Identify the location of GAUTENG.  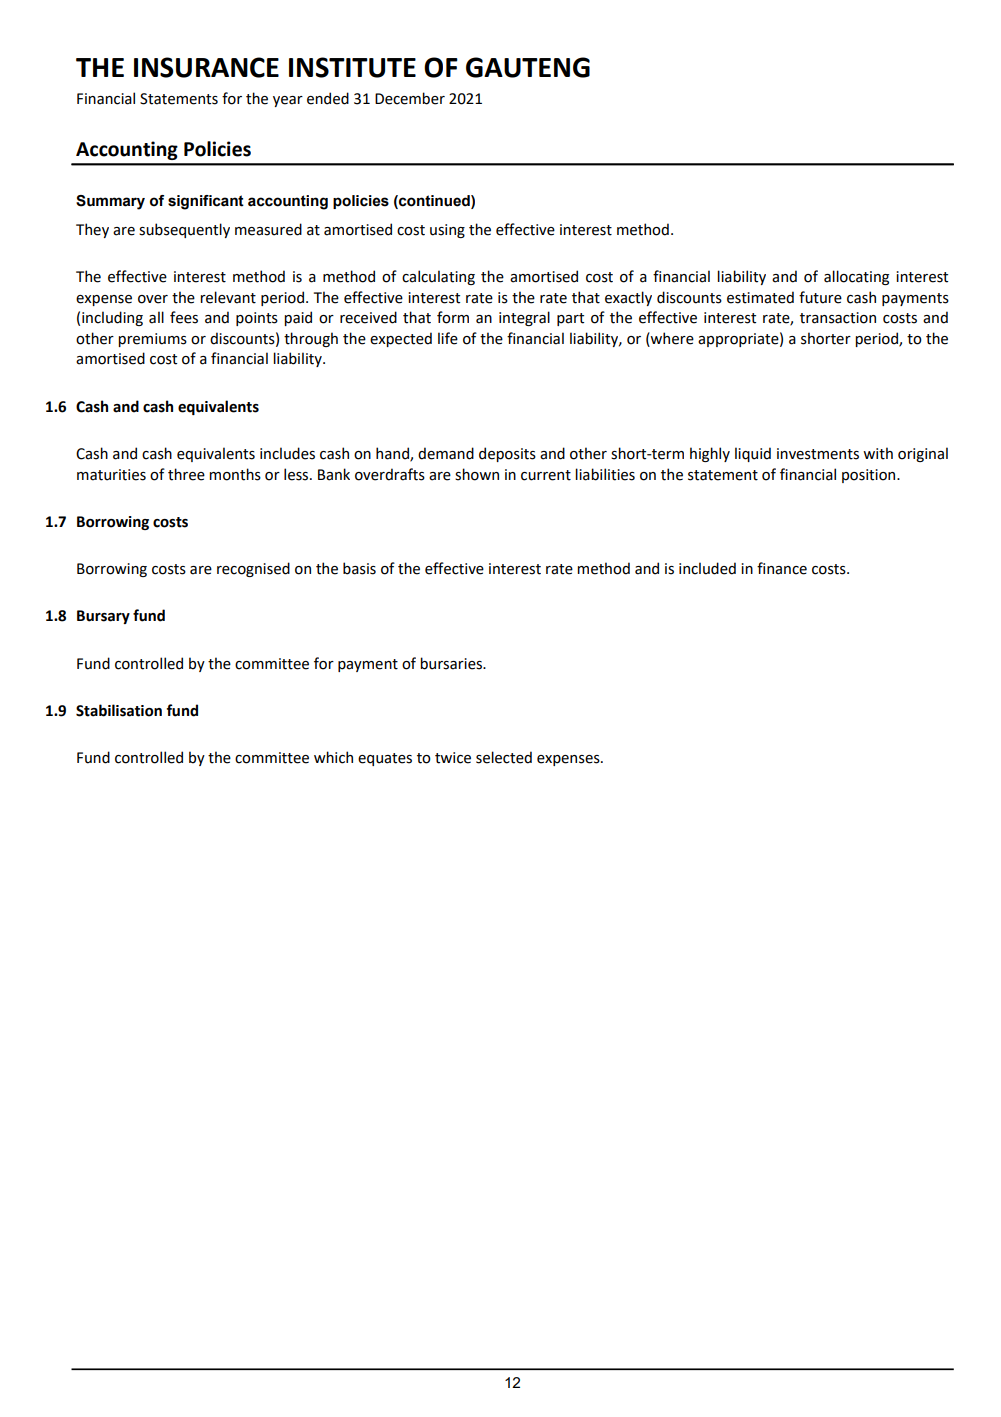
(528, 67).
